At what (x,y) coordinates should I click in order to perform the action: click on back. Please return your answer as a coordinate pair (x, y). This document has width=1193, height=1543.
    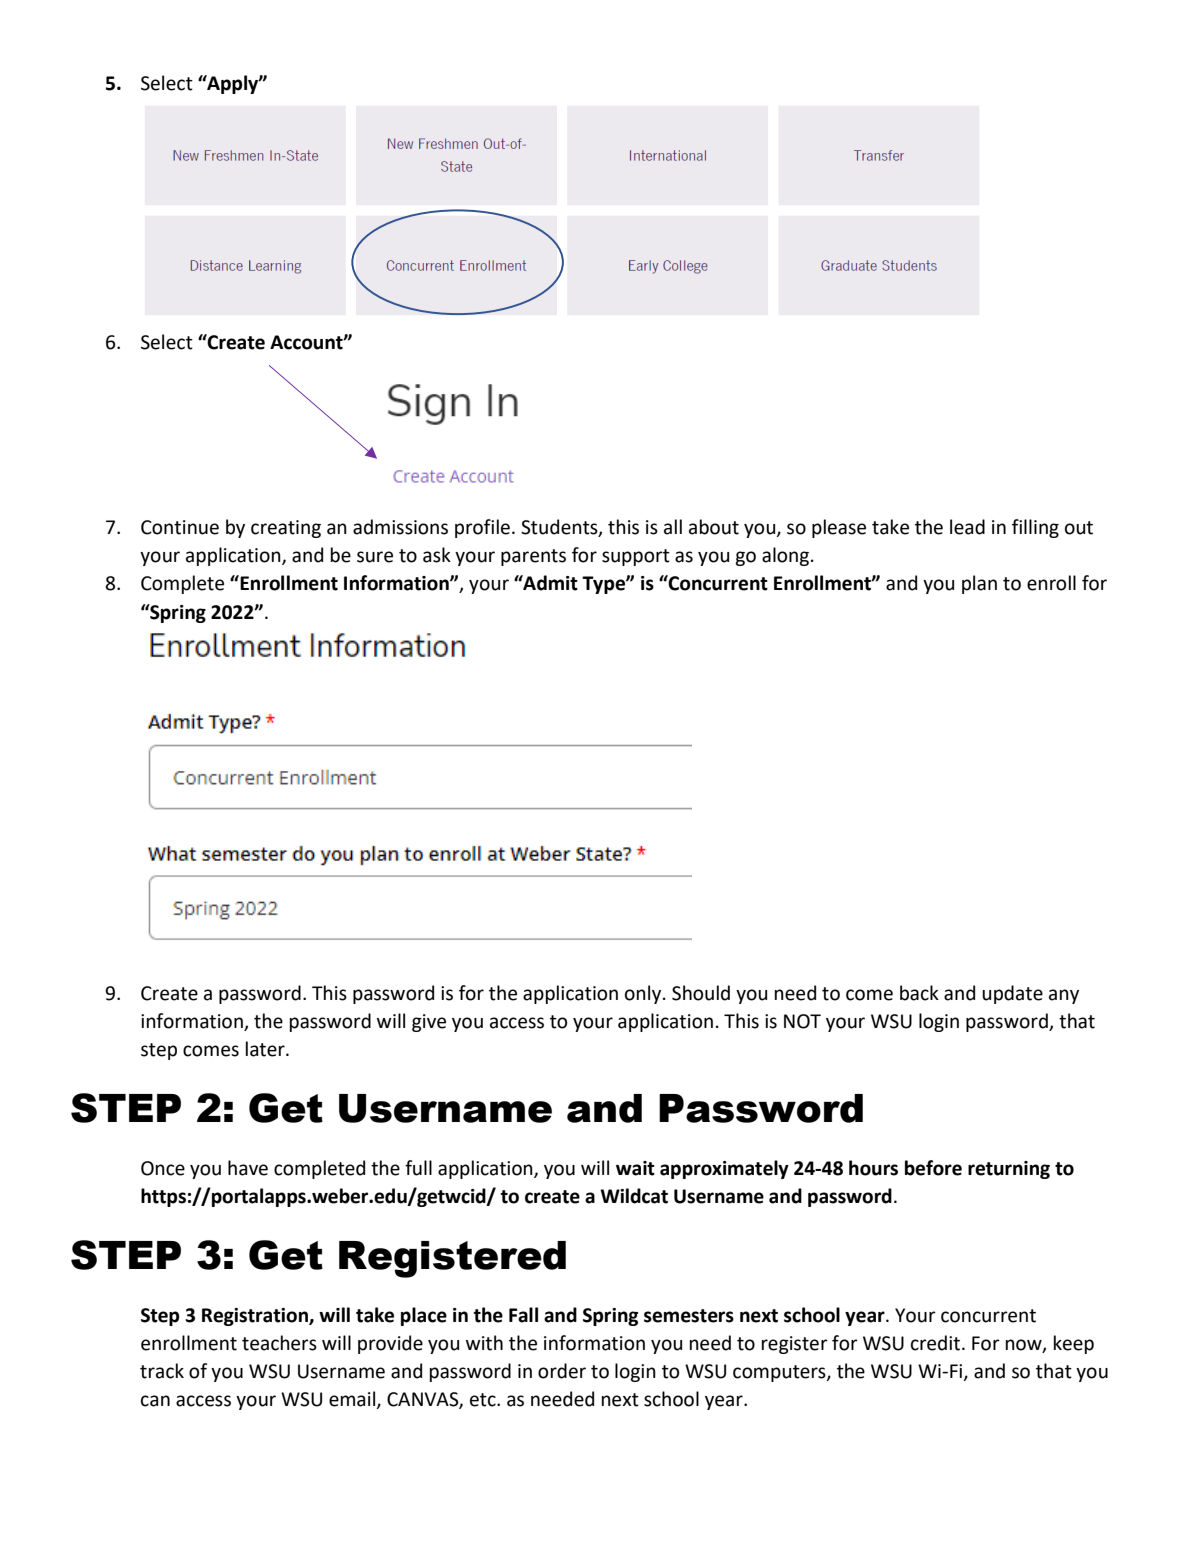
    Looking at the image, I should click on (919, 993).
